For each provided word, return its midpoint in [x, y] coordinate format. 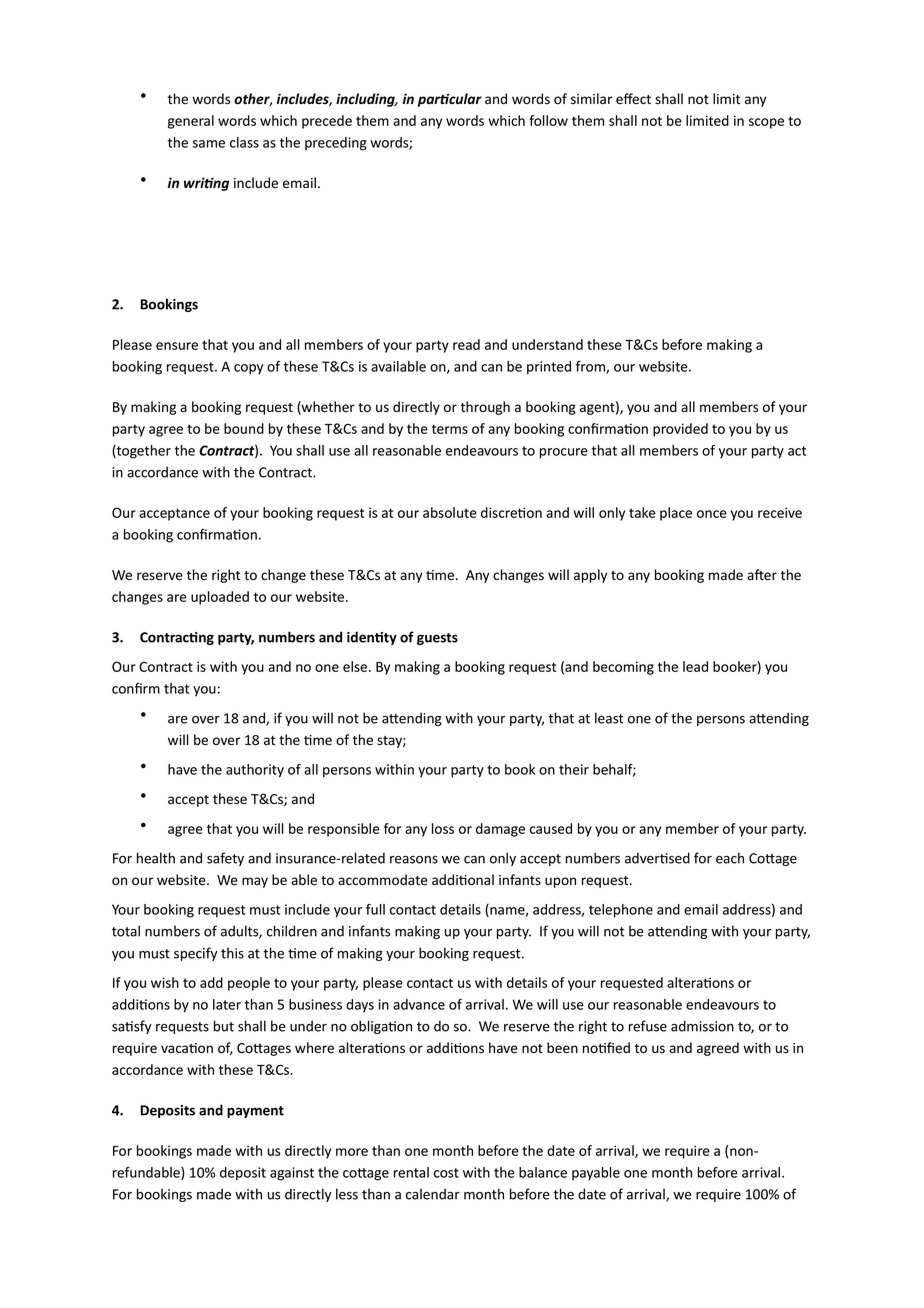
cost [446, 1173]
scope [766, 123]
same [209, 144]
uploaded [220, 598]
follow [548, 120]
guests [437, 639]
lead [695, 666]
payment [255, 1112]
